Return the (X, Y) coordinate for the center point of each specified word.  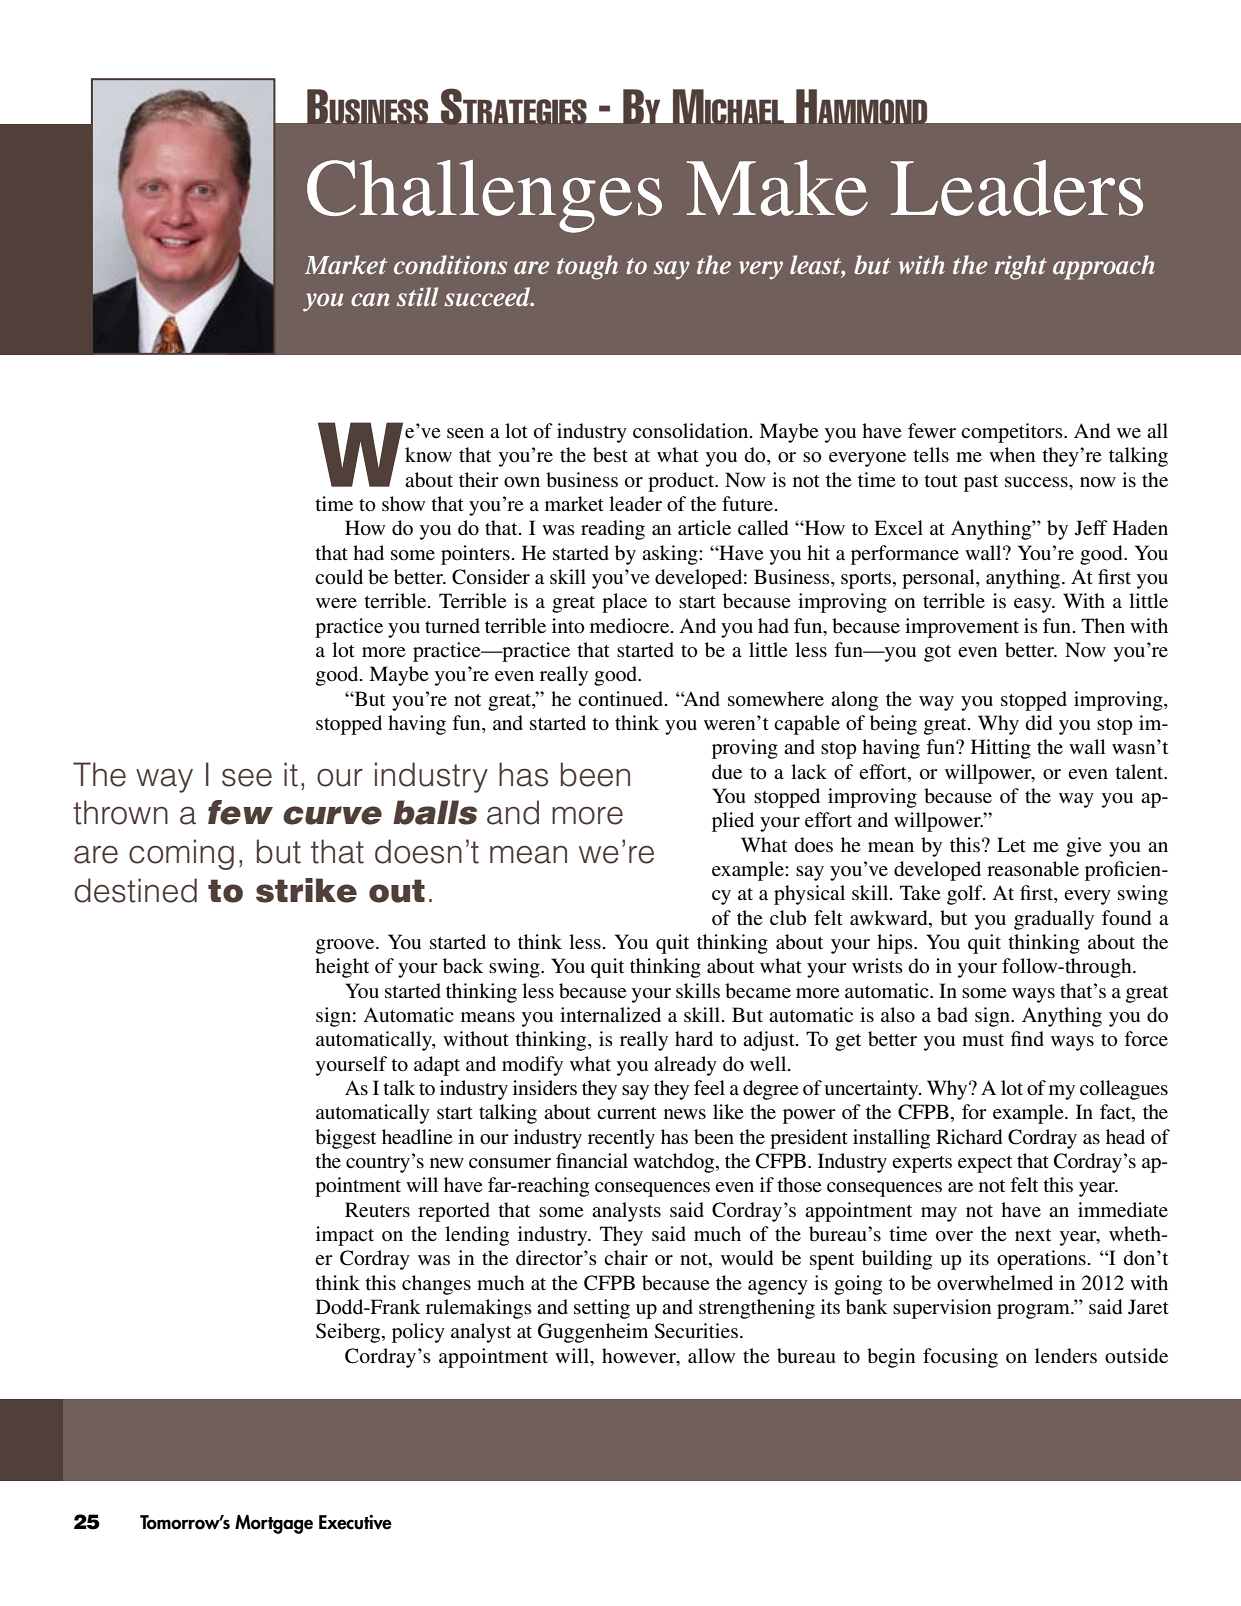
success (1037, 482)
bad (952, 1015)
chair (626, 1257)
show (403, 504)
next (1033, 1235)
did (1039, 723)
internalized (610, 1014)
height (342, 968)
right (1021, 267)
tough (587, 267)
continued (622, 699)
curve (332, 815)
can (370, 299)
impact (345, 1236)
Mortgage (274, 1524)
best (610, 455)
